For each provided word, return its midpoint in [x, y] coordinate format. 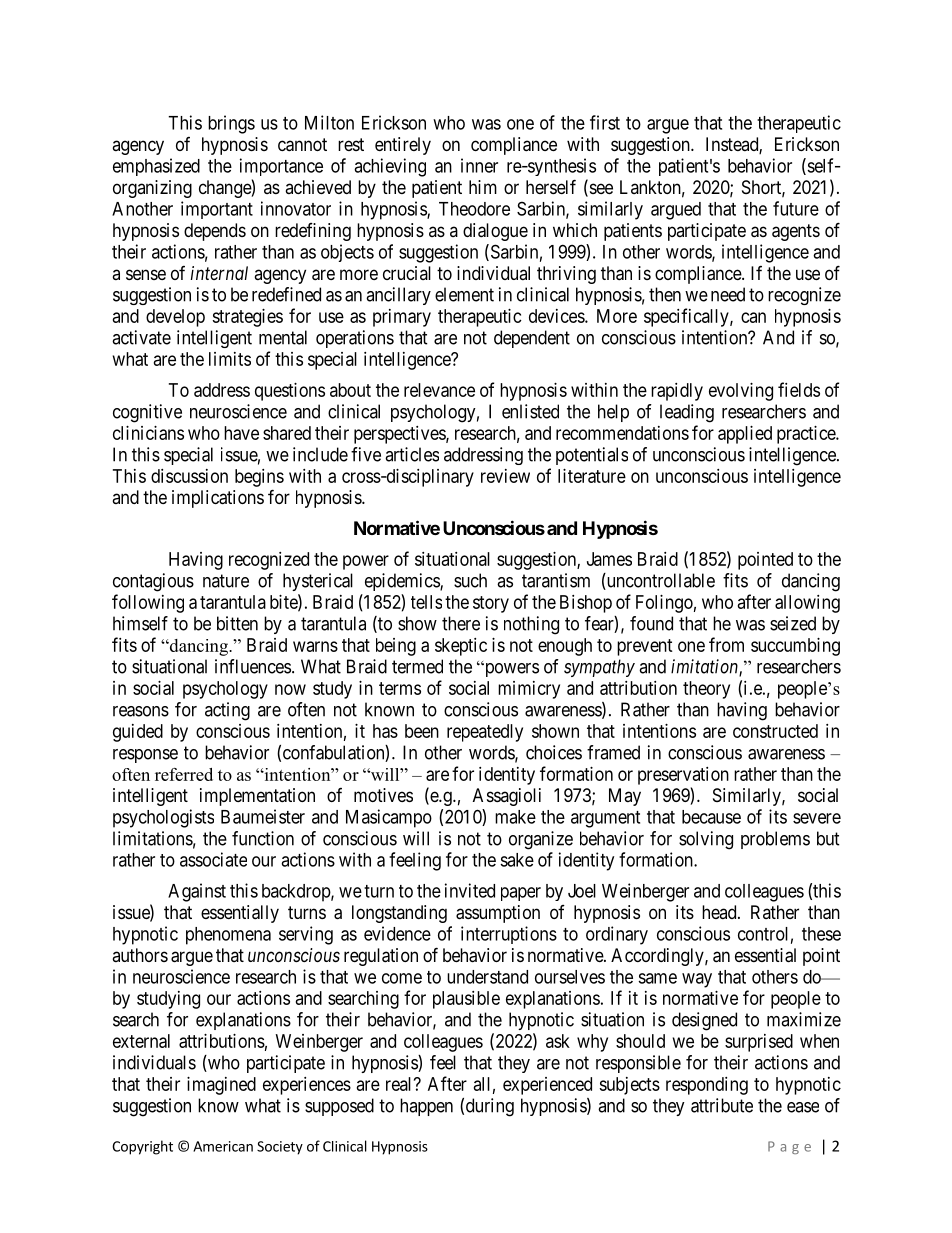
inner [479, 165]
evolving [741, 392]
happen [426, 1107]
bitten [237, 623]
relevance [439, 390]
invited [470, 890]
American [223, 1146]
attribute [722, 1105]
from [726, 644]
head [720, 912]
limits [230, 359]
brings [231, 124]
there [461, 623]
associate [213, 859]
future [796, 208]
